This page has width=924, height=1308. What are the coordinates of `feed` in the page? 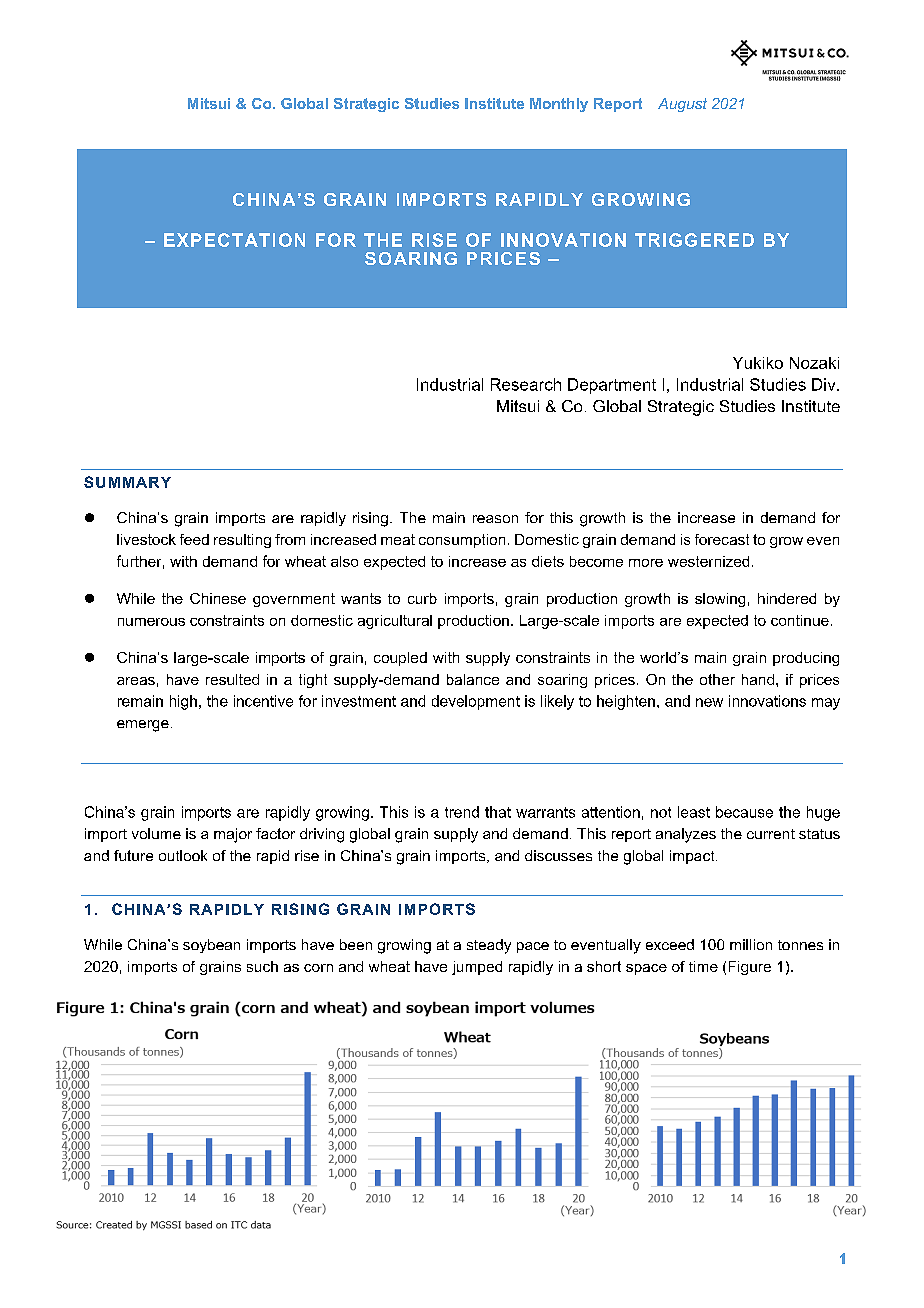 It's located at (194, 539).
